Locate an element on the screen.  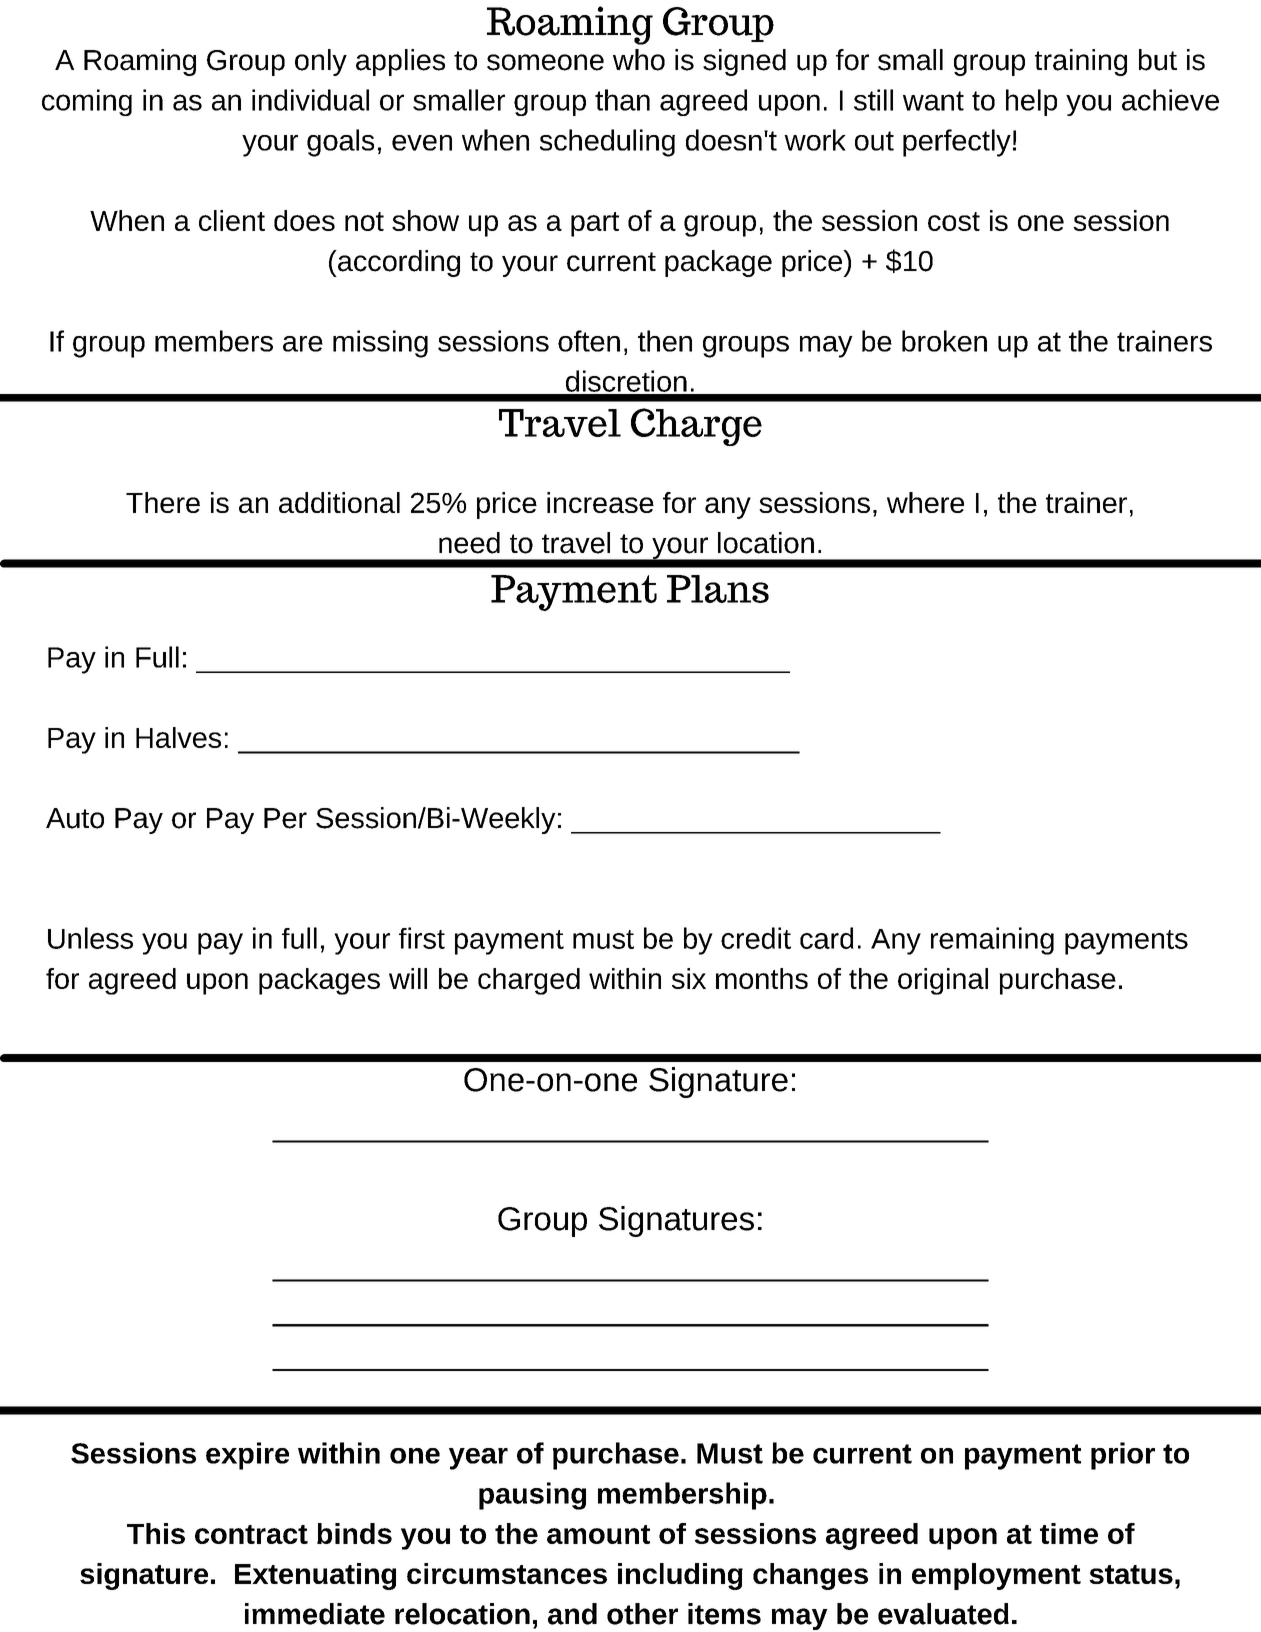
Auto is located at coordinates (75, 818).
